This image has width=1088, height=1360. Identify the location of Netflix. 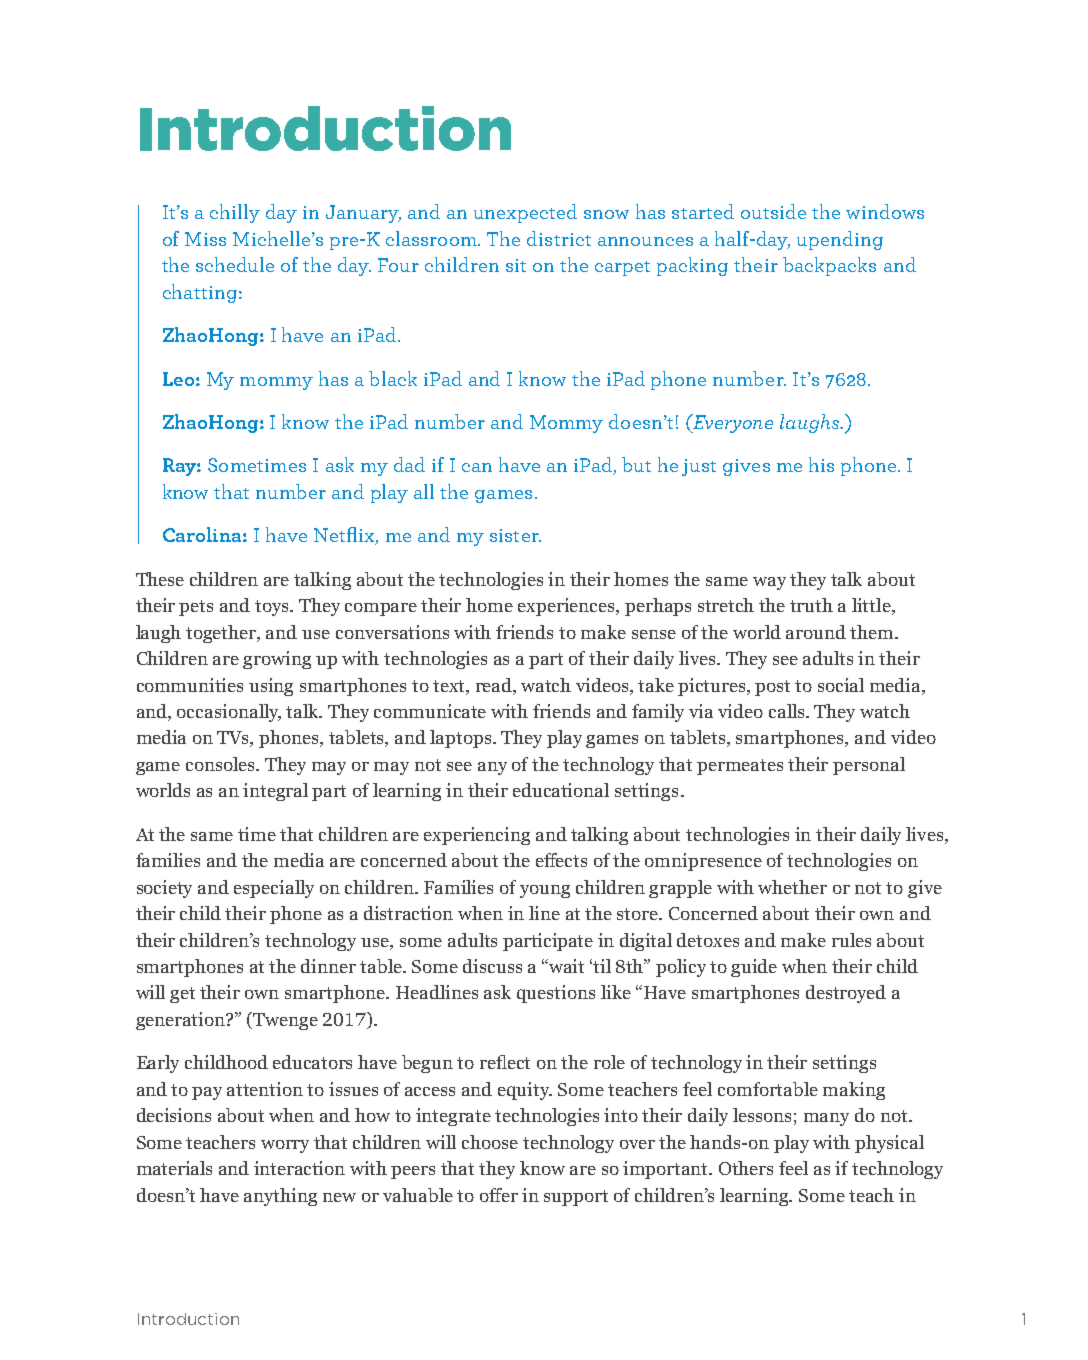
(345, 536).
